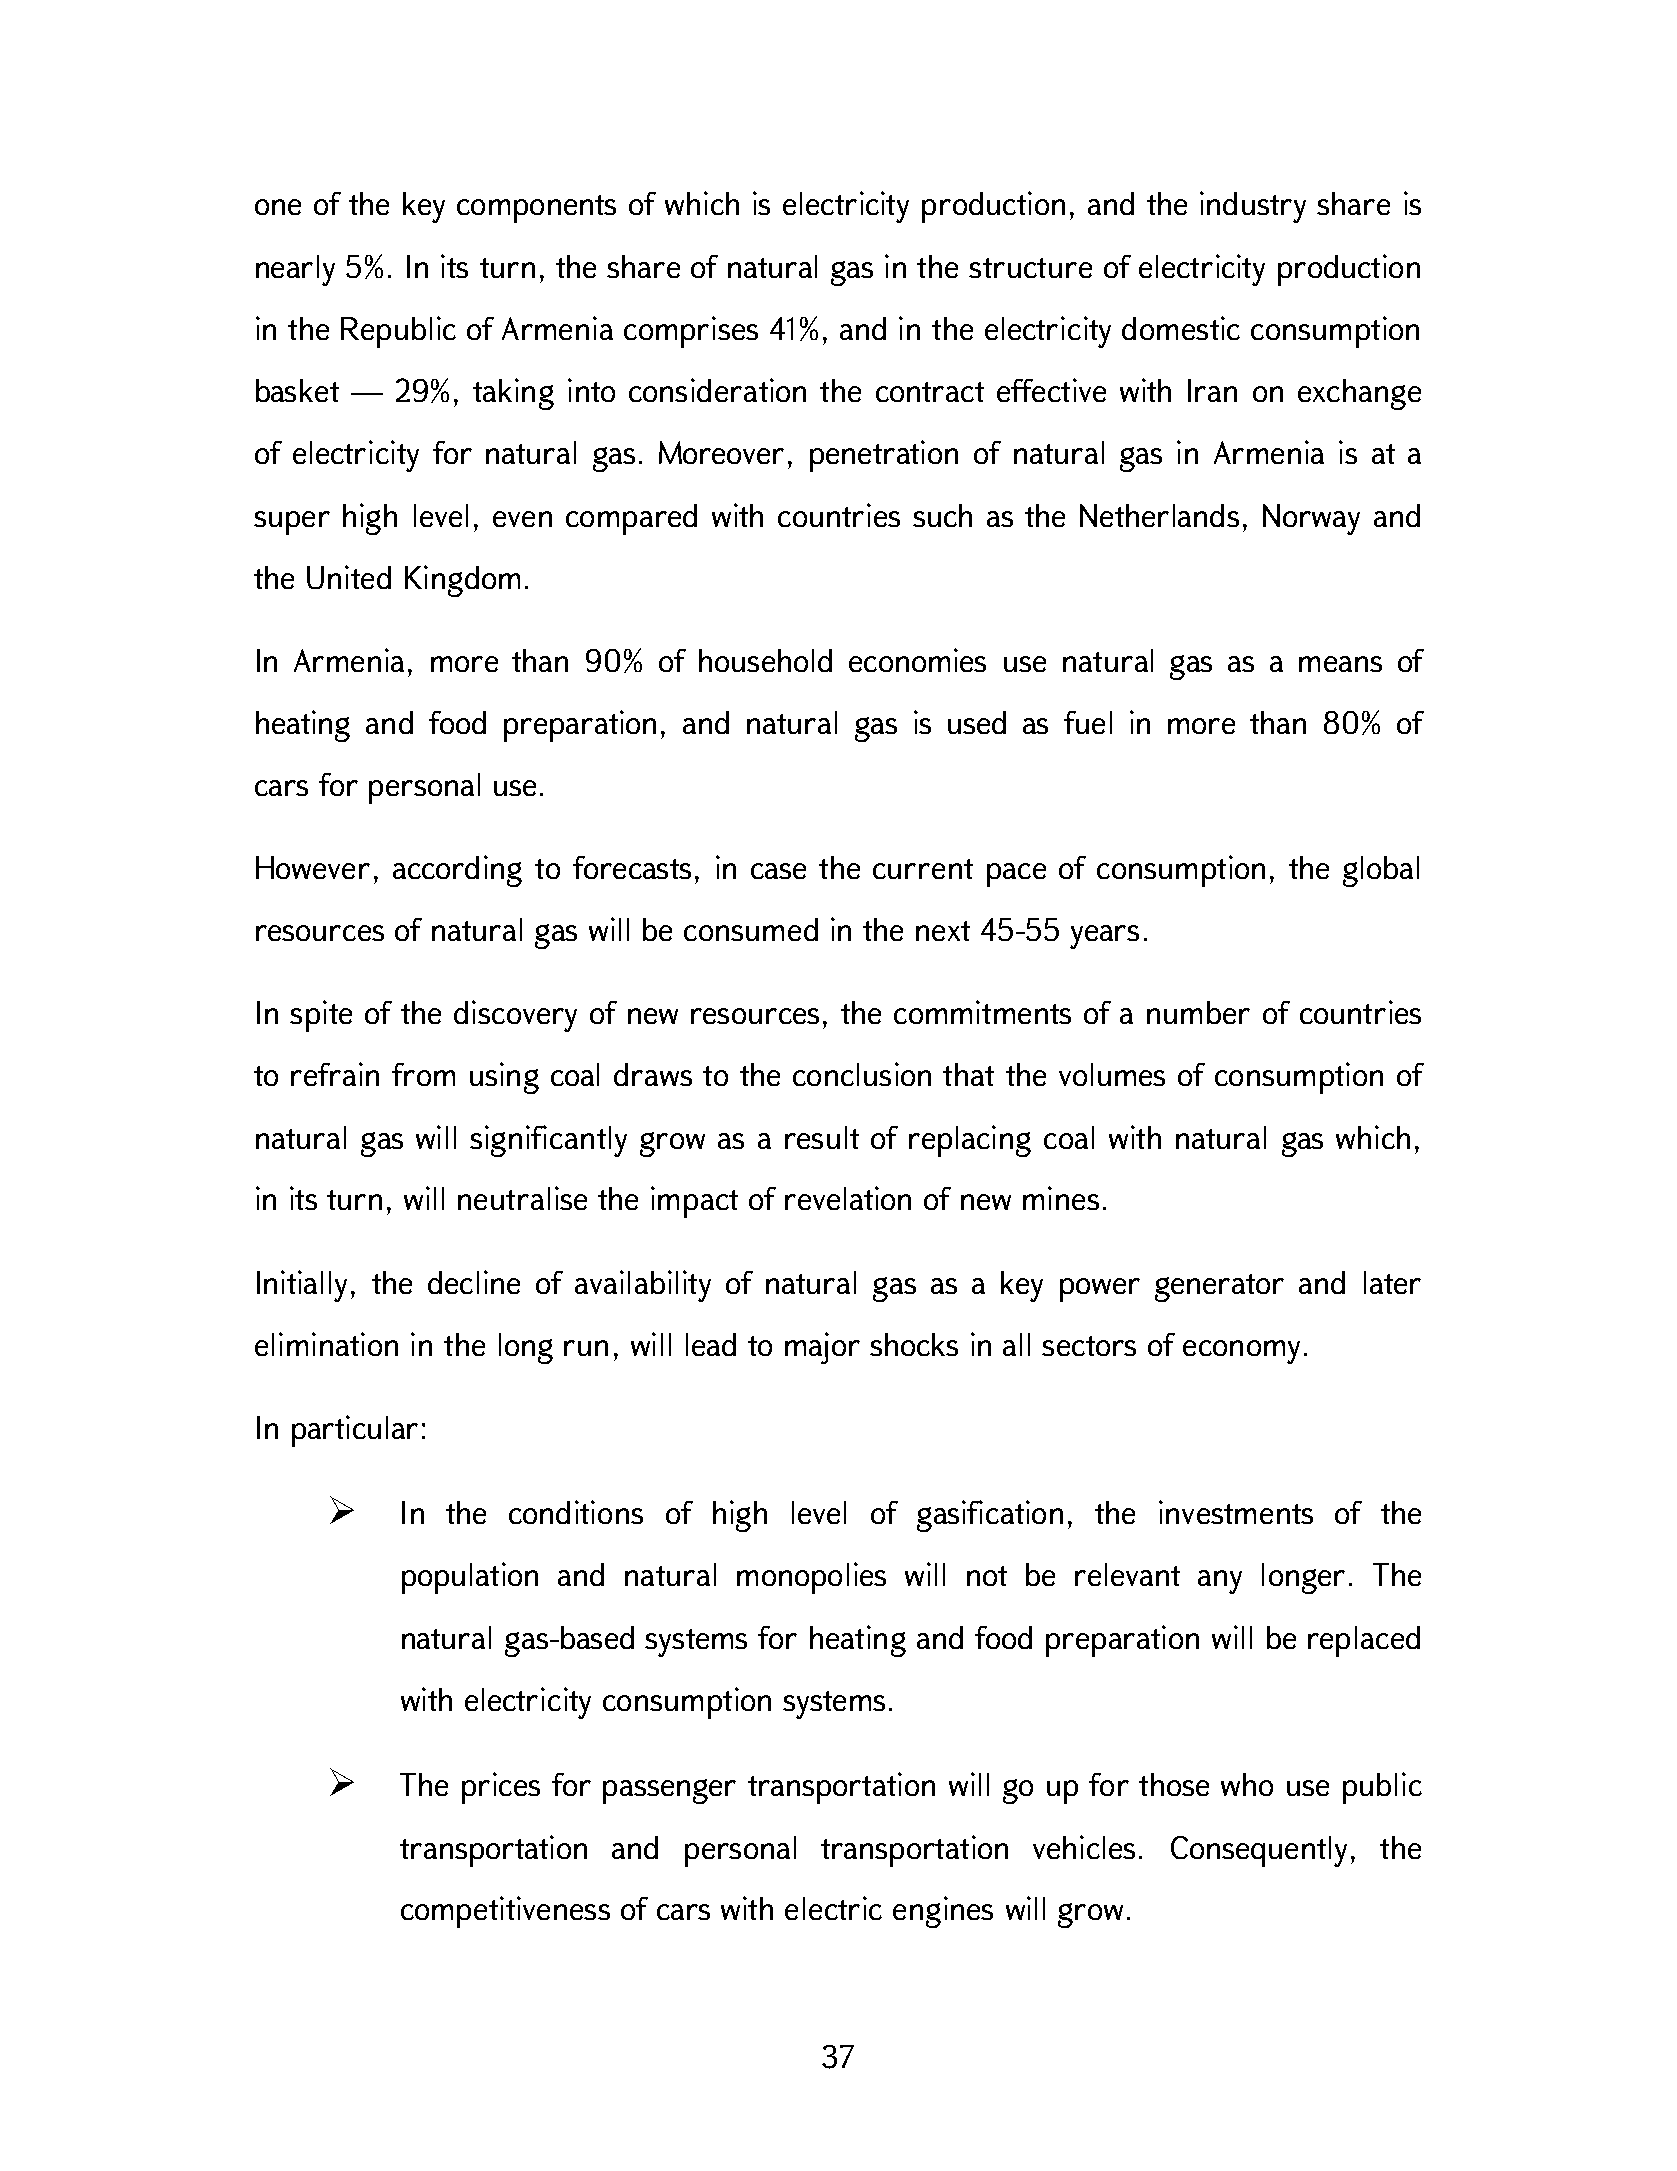 This image has height=2171, width=1677. Describe the element at coordinates (474, 1282) in the image. I see `decline` at that location.
